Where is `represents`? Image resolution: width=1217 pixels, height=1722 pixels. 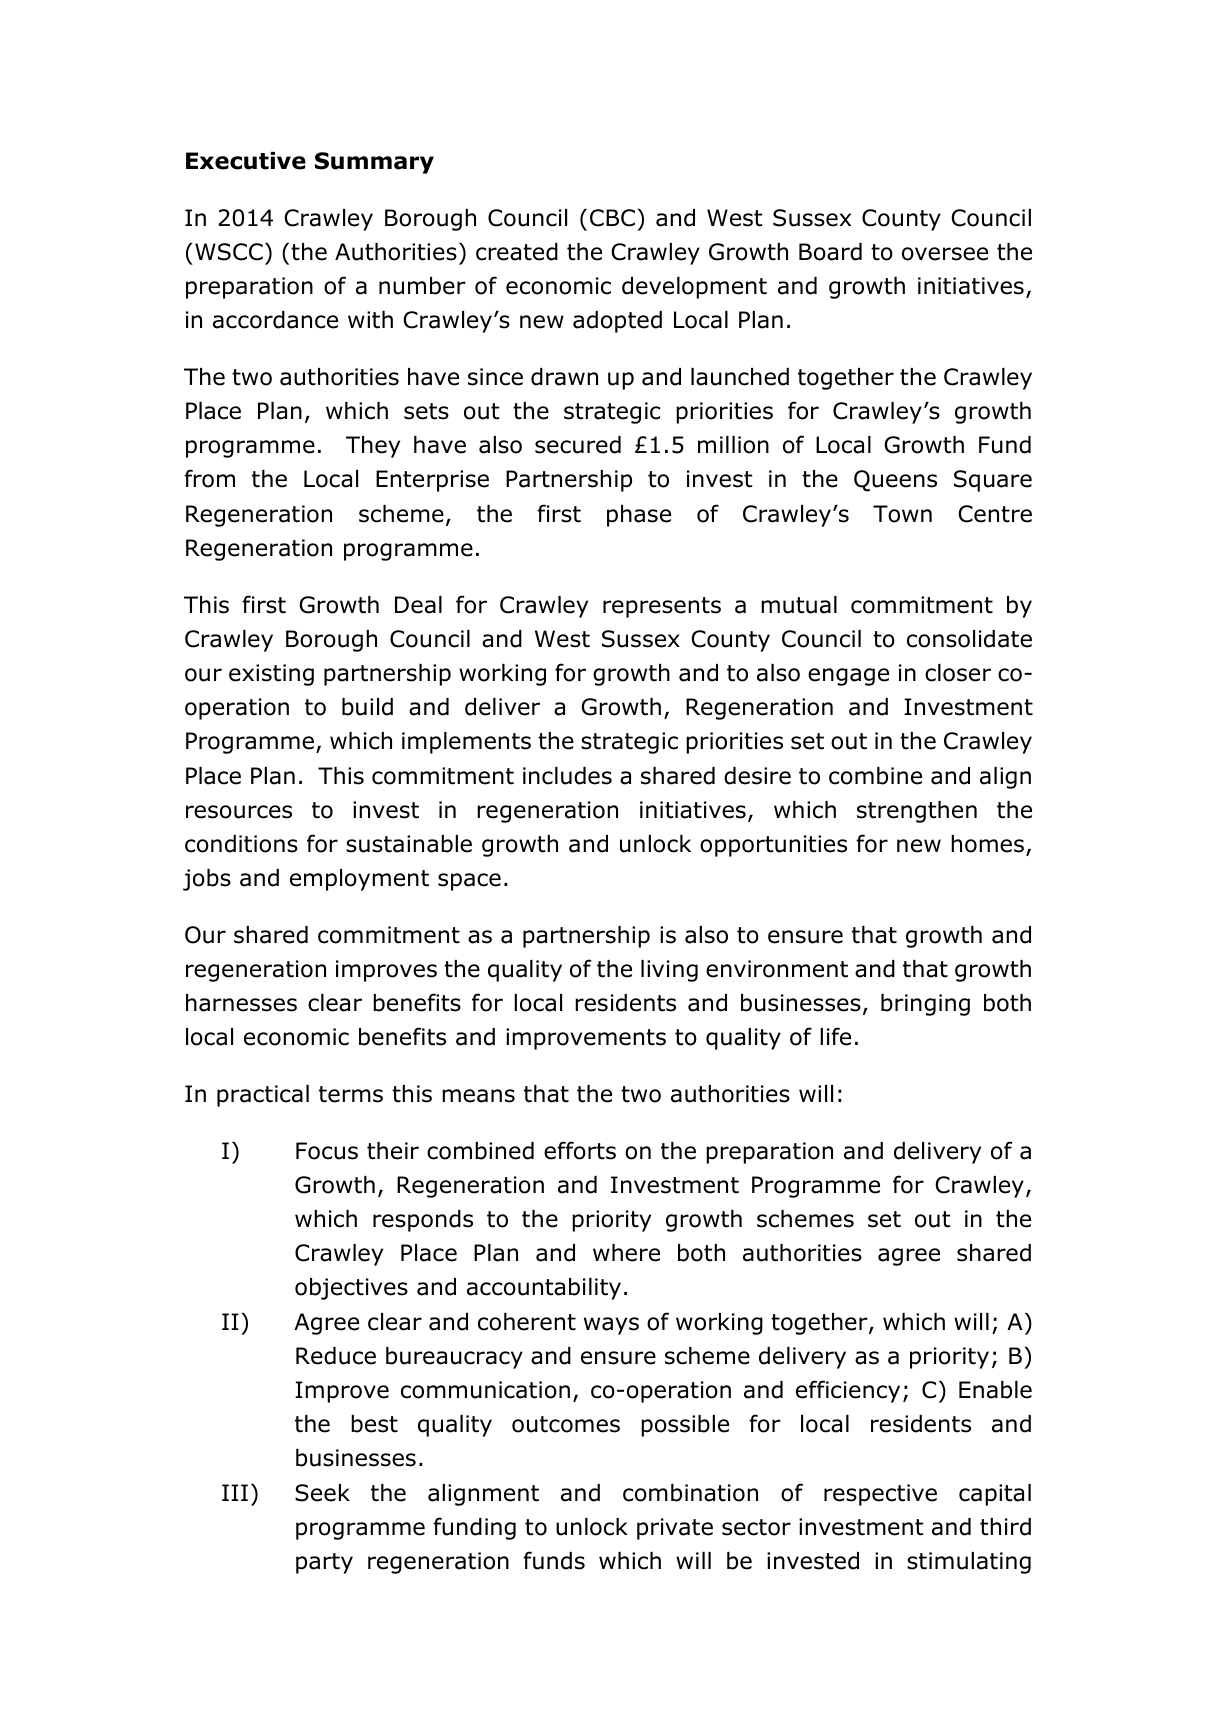 represents is located at coordinates (662, 607).
